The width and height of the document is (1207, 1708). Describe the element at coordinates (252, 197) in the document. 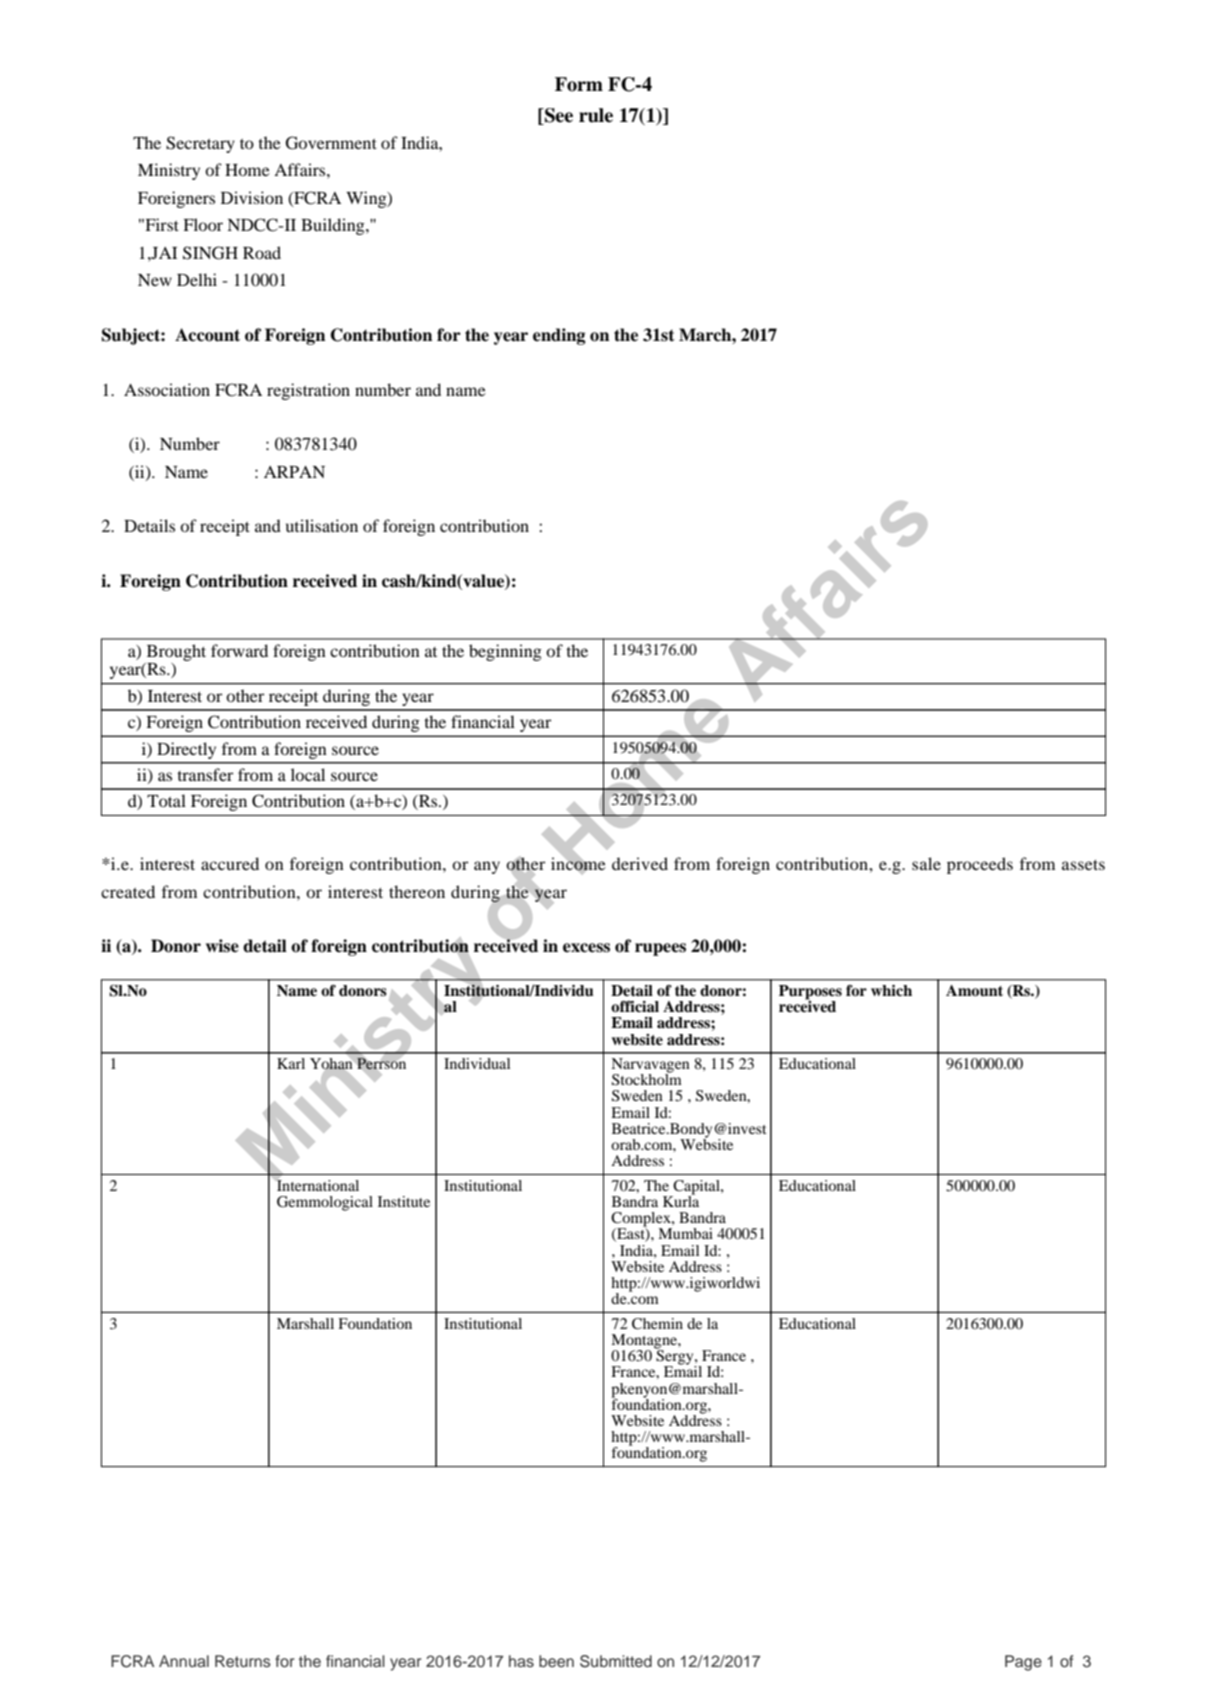

I see `Division` at that location.
